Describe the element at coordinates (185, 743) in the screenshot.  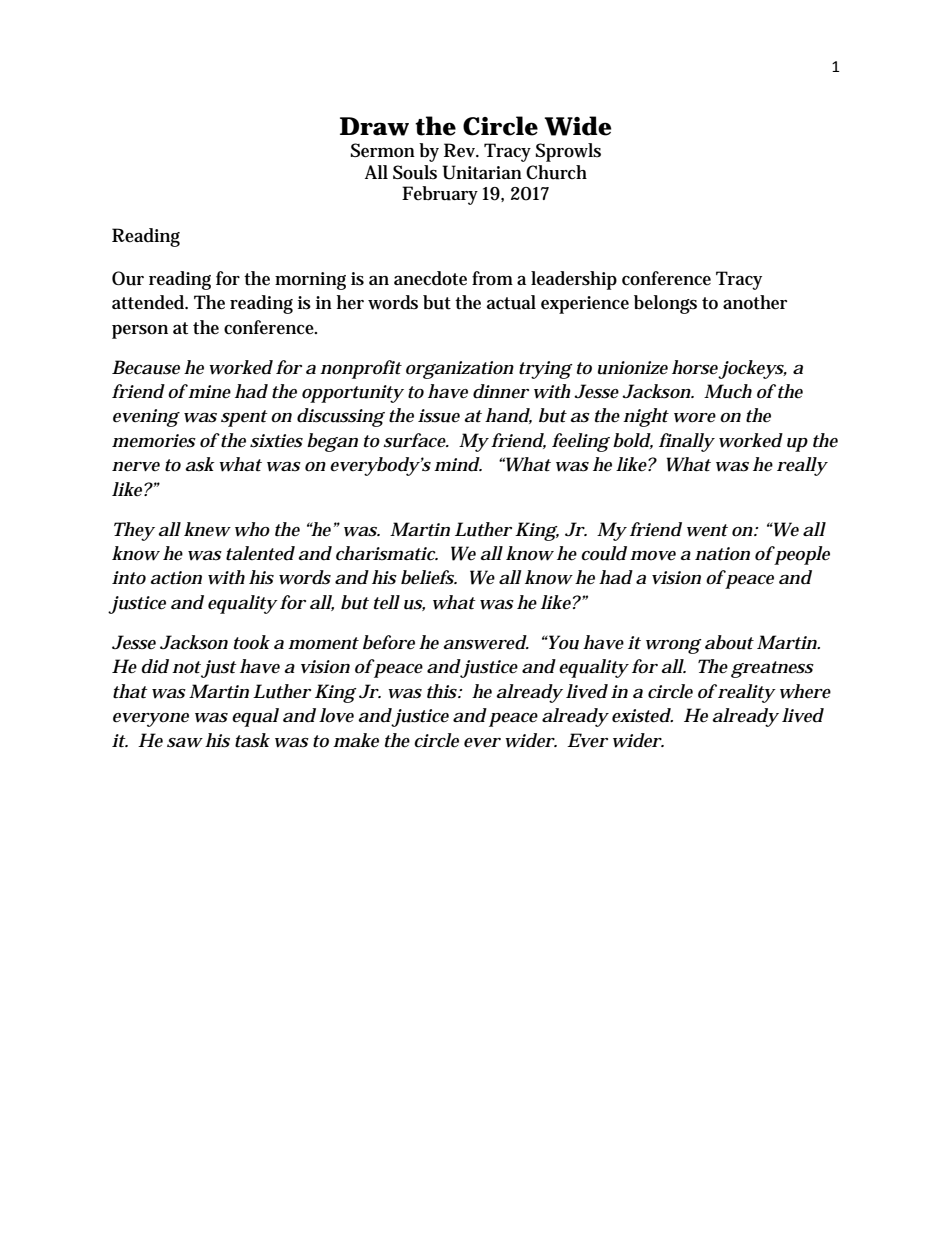
I see `saw` at that location.
